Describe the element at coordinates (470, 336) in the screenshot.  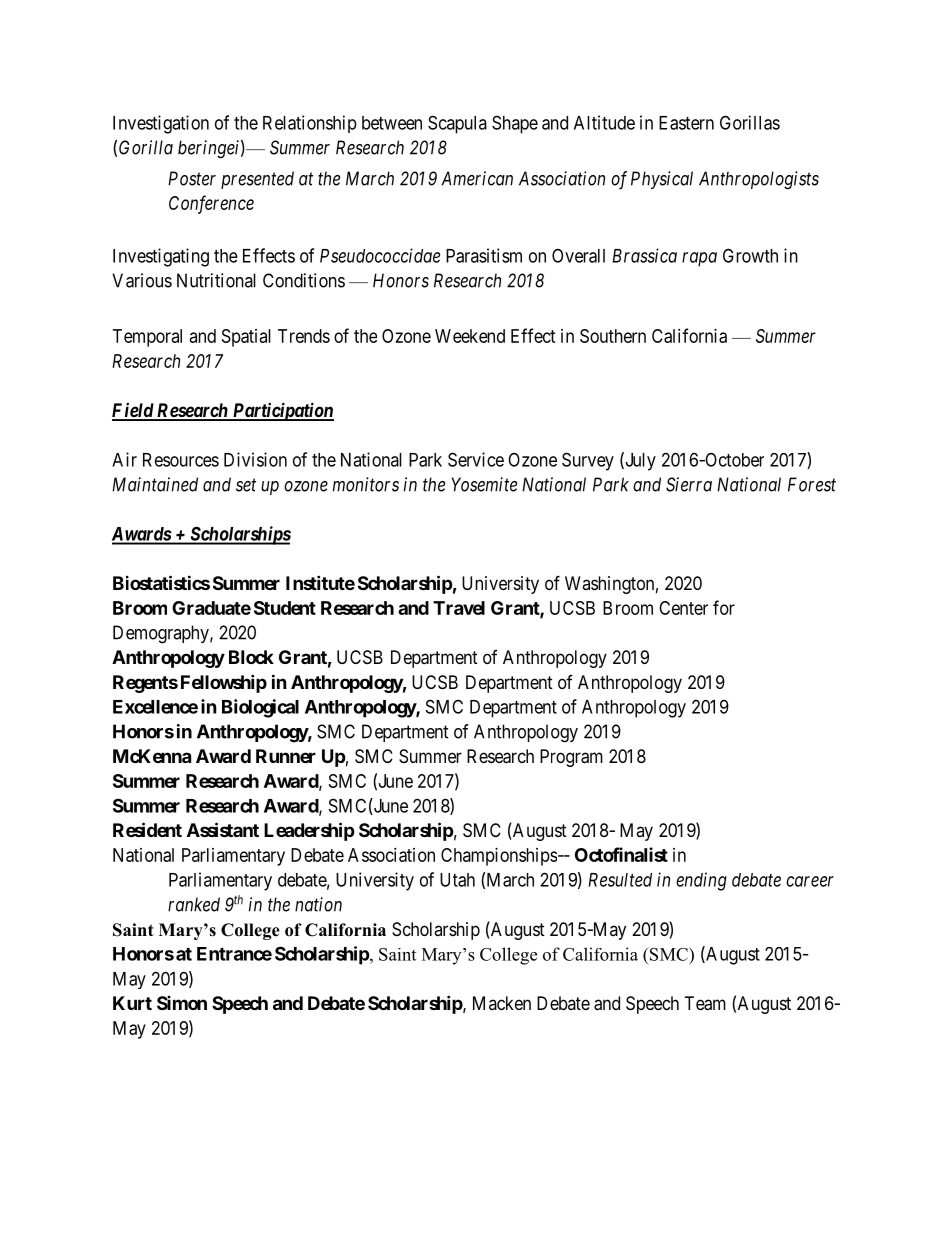
I see `Weekend` at that location.
